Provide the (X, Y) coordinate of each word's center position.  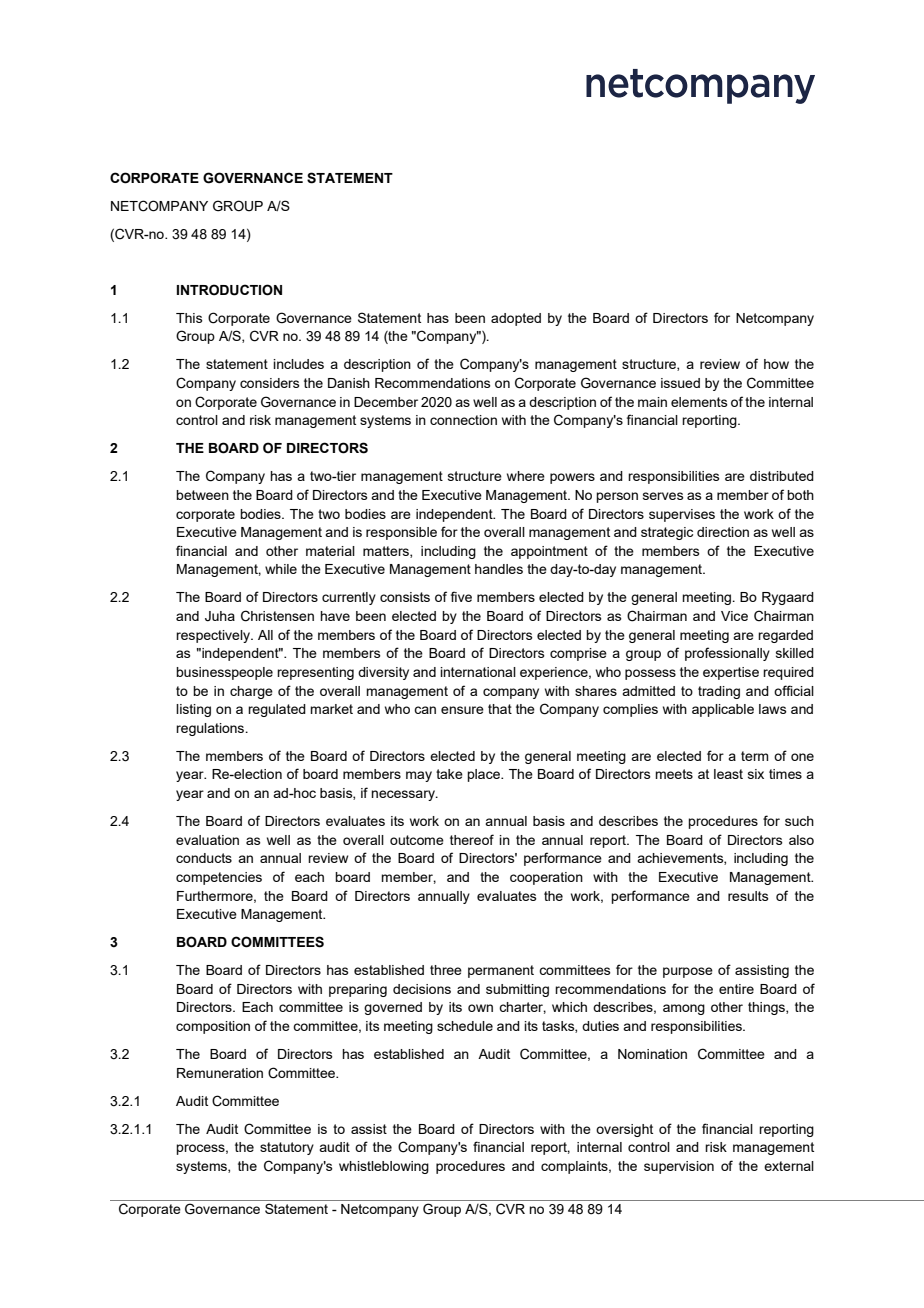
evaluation (207, 840)
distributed (782, 476)
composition (213, 1027)
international (478, 672)
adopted (516, 319)
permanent (501, 971)
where (526, 476)
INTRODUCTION (229, 290)
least (728, 774)
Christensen (277, 616)
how (776, 364)
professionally (727, 654)
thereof (472, 839)
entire (736, 989)
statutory (287, 1148)
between (202, 495)
